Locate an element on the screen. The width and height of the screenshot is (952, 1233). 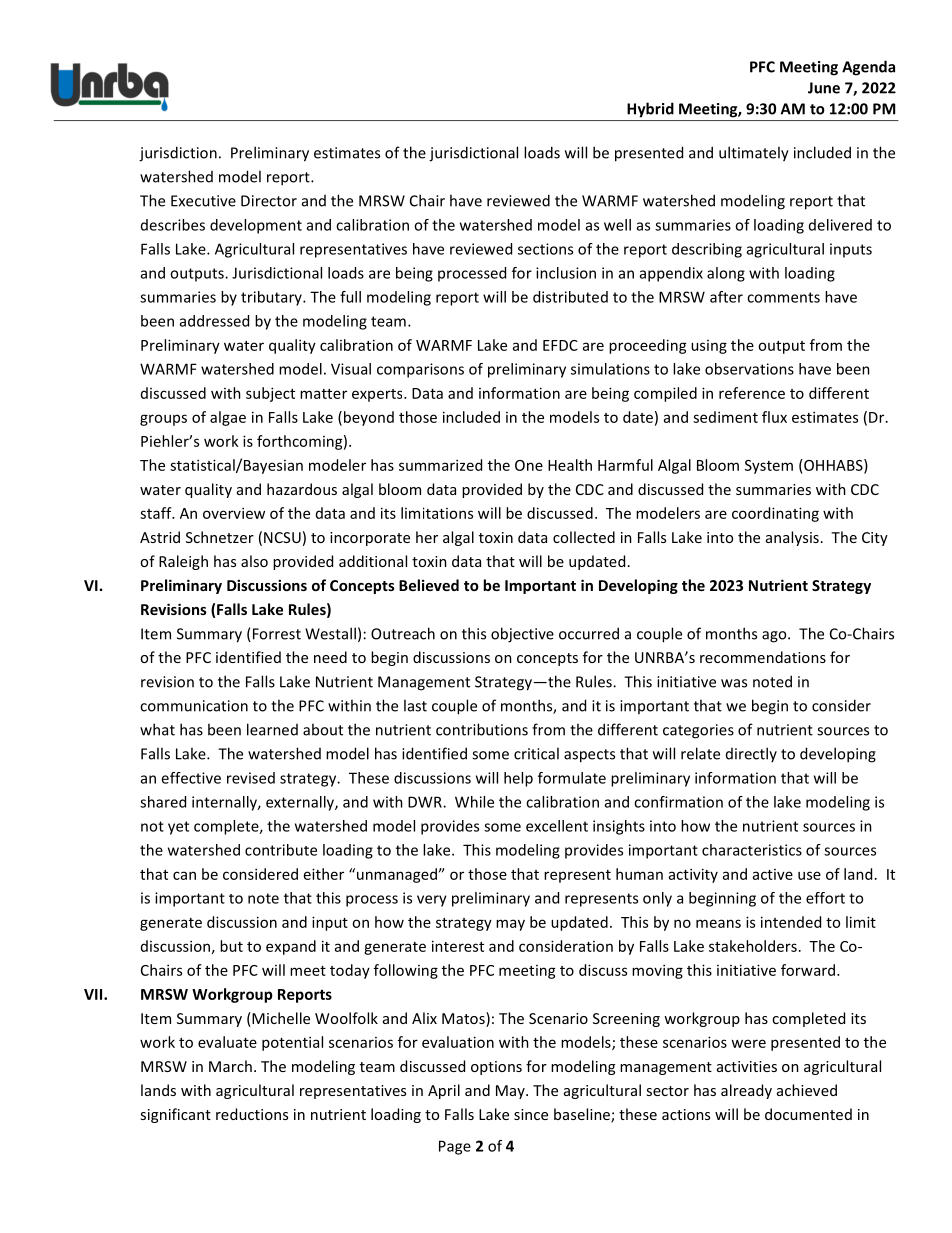
Hybrid is located at coordinates (650, 110).
